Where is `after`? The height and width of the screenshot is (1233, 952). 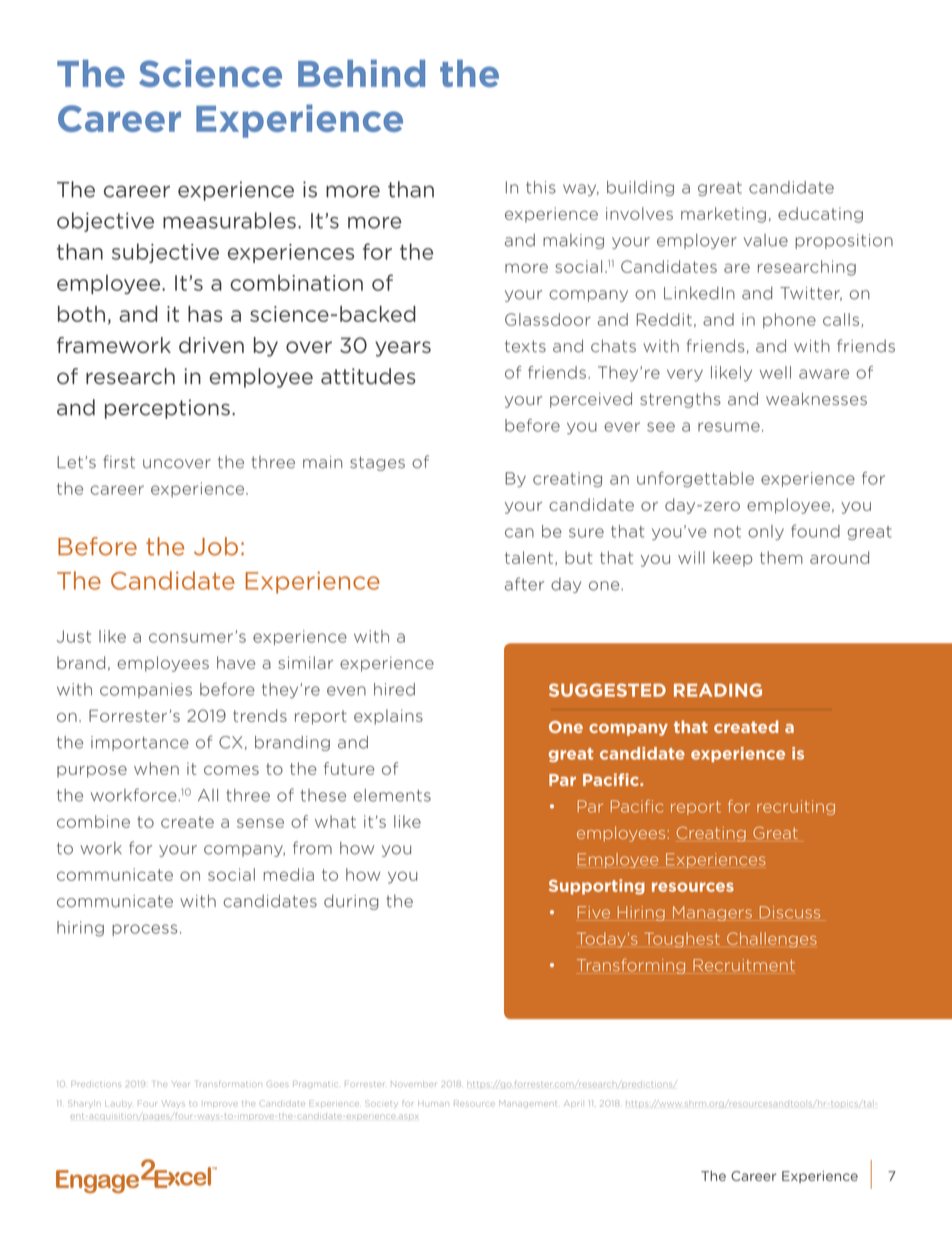
after is located at coordinates (524, 584).
